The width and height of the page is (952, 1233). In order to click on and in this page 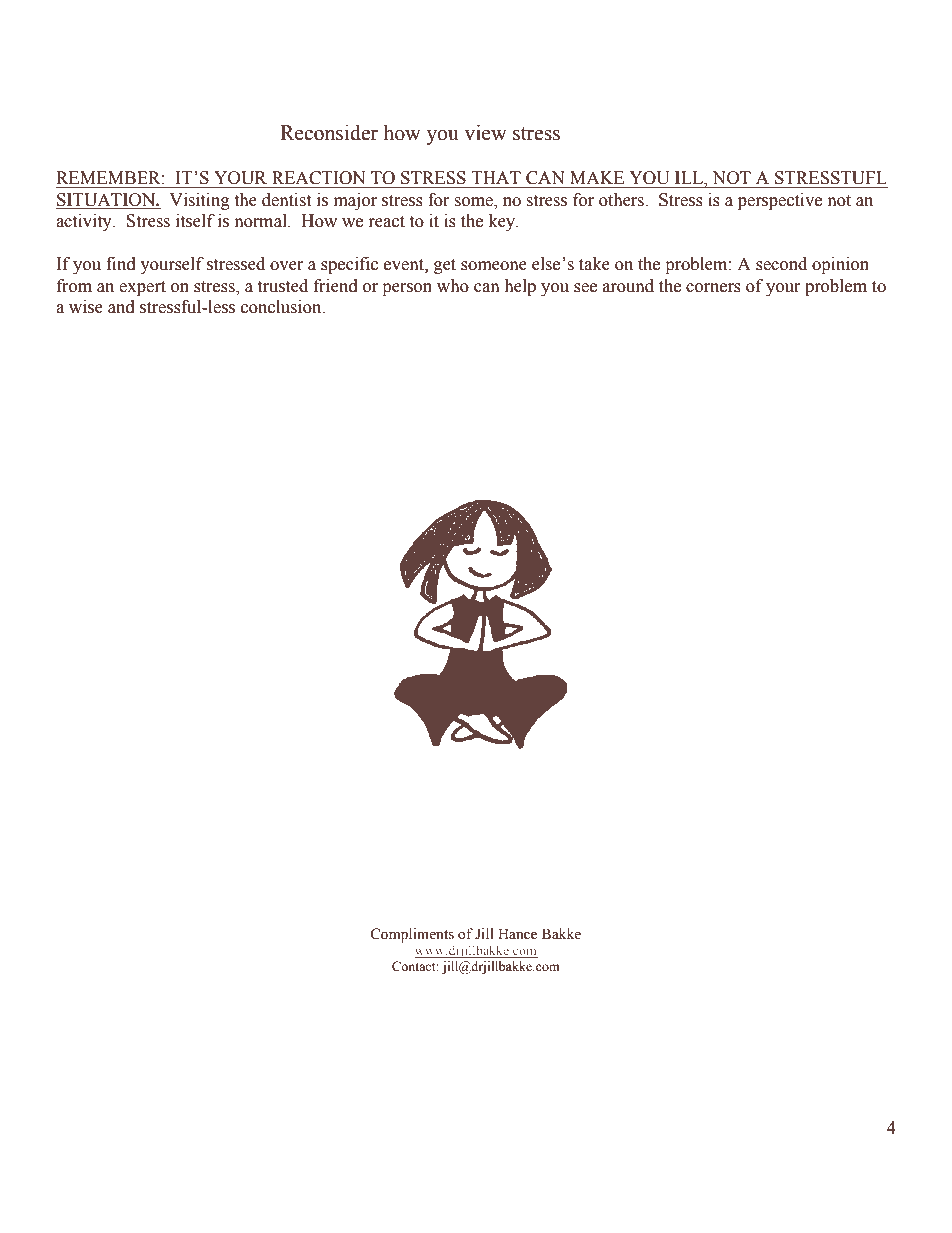, I will do `click(121, 307)`.
